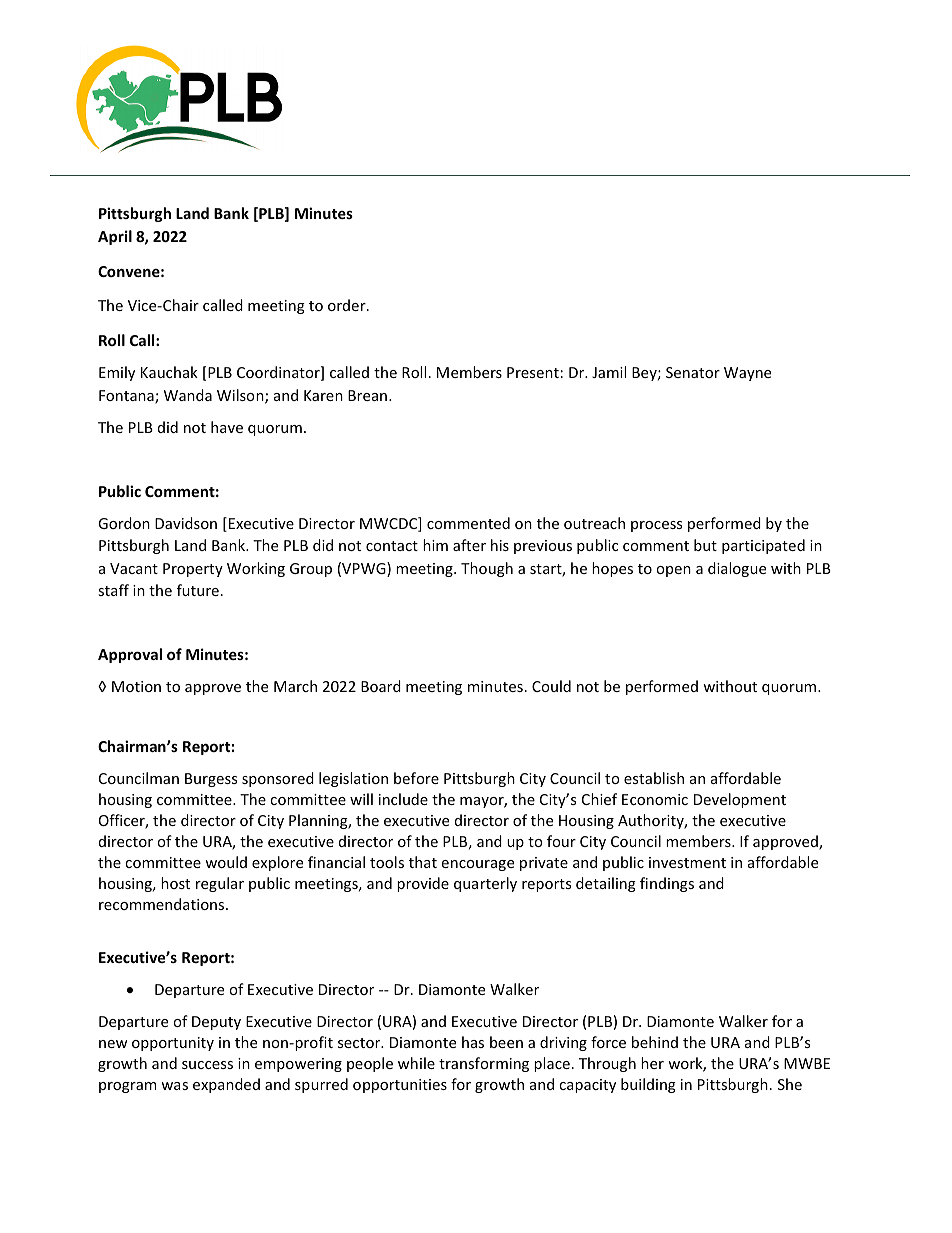 The image size is (952, 1233). I want to click on have, so click(227, 427).
